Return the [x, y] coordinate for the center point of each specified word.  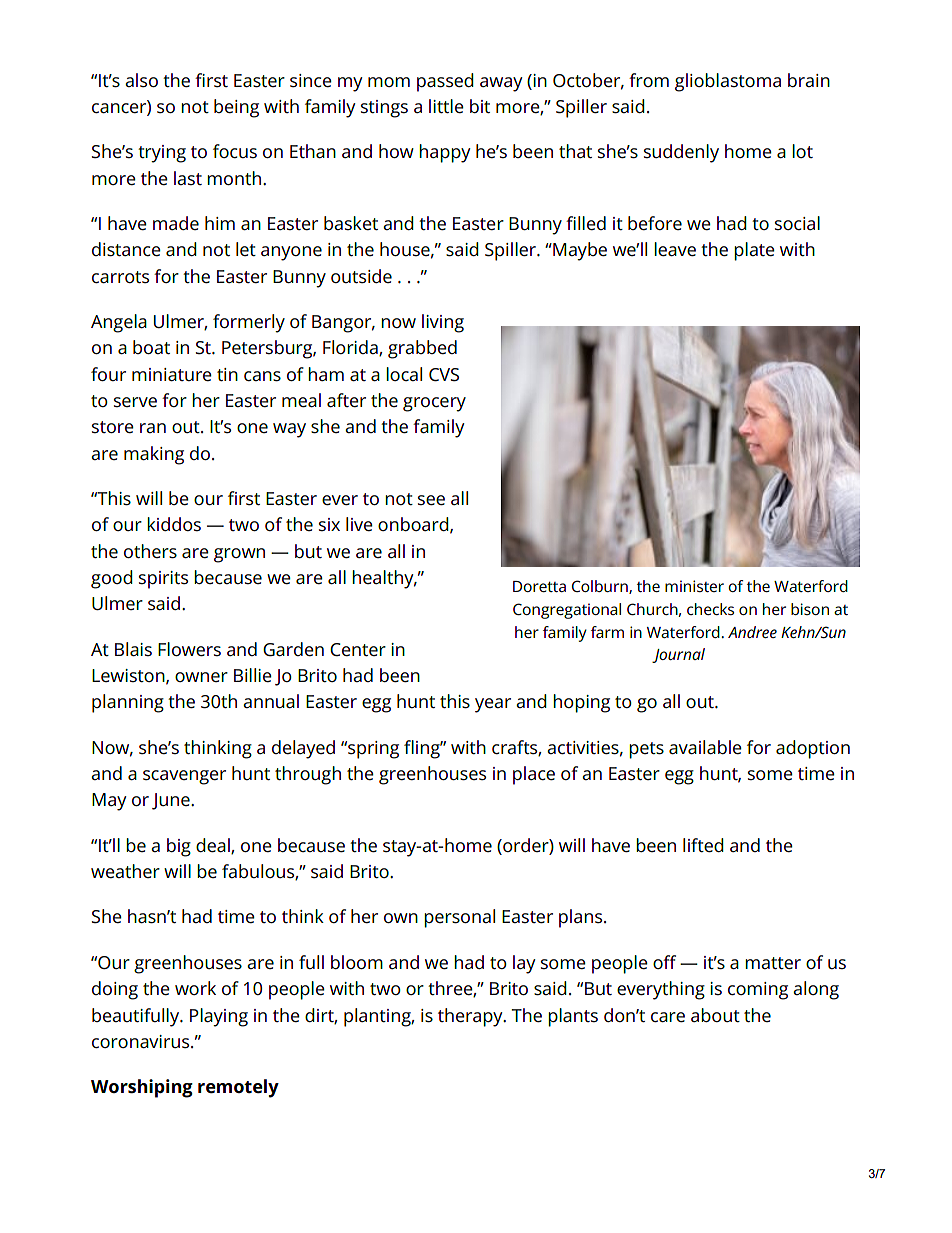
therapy [471, 1017]
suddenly [681, 153]
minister [694, 586]
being [236, 108]
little [446, 106]
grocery [434, 404]
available [705, 747]
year [493, 705]
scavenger [184, 777]
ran [153, 428]
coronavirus [142, 1041]
